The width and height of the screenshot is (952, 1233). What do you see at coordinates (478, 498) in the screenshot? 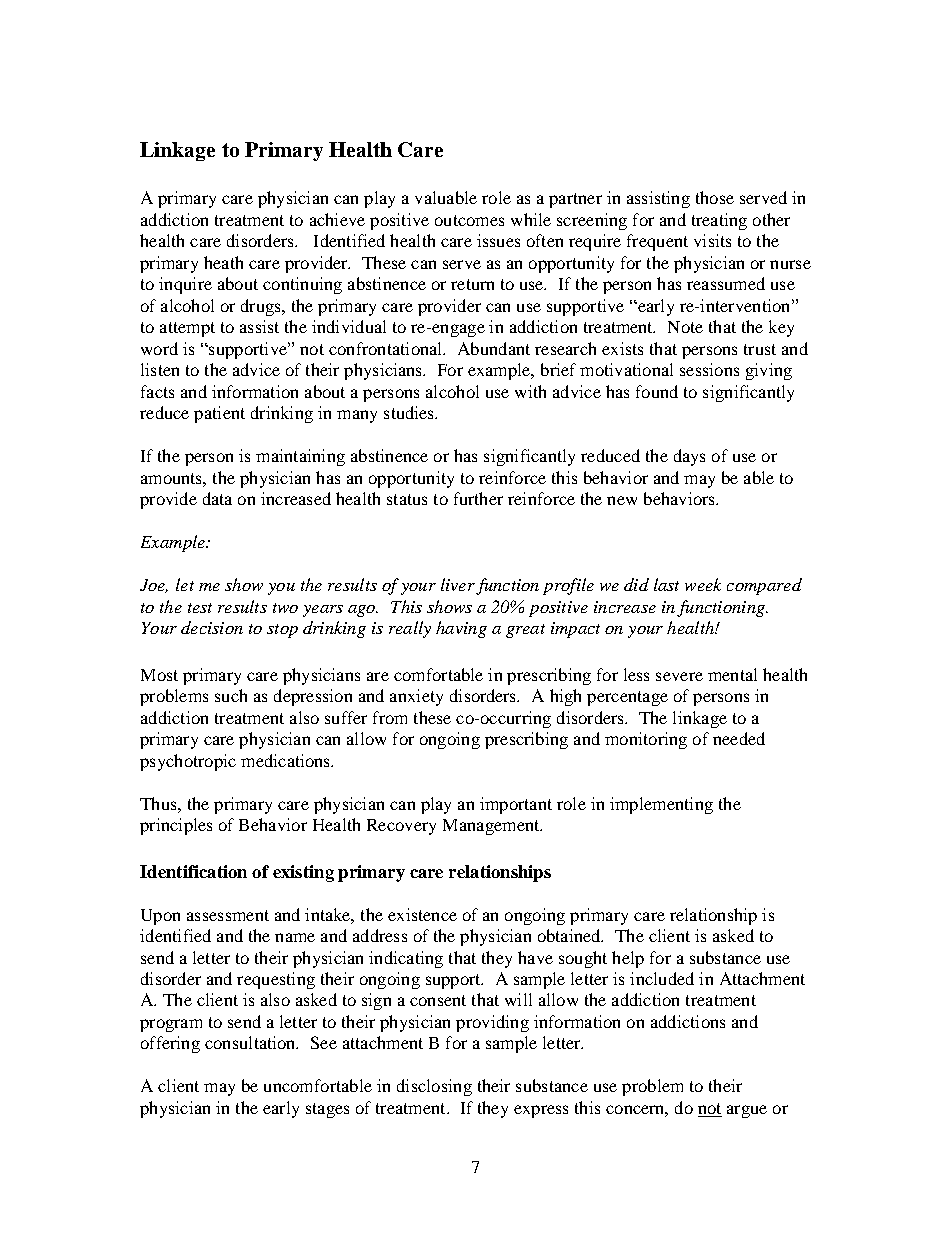
I see `further` at bounding box center [478, 498].
